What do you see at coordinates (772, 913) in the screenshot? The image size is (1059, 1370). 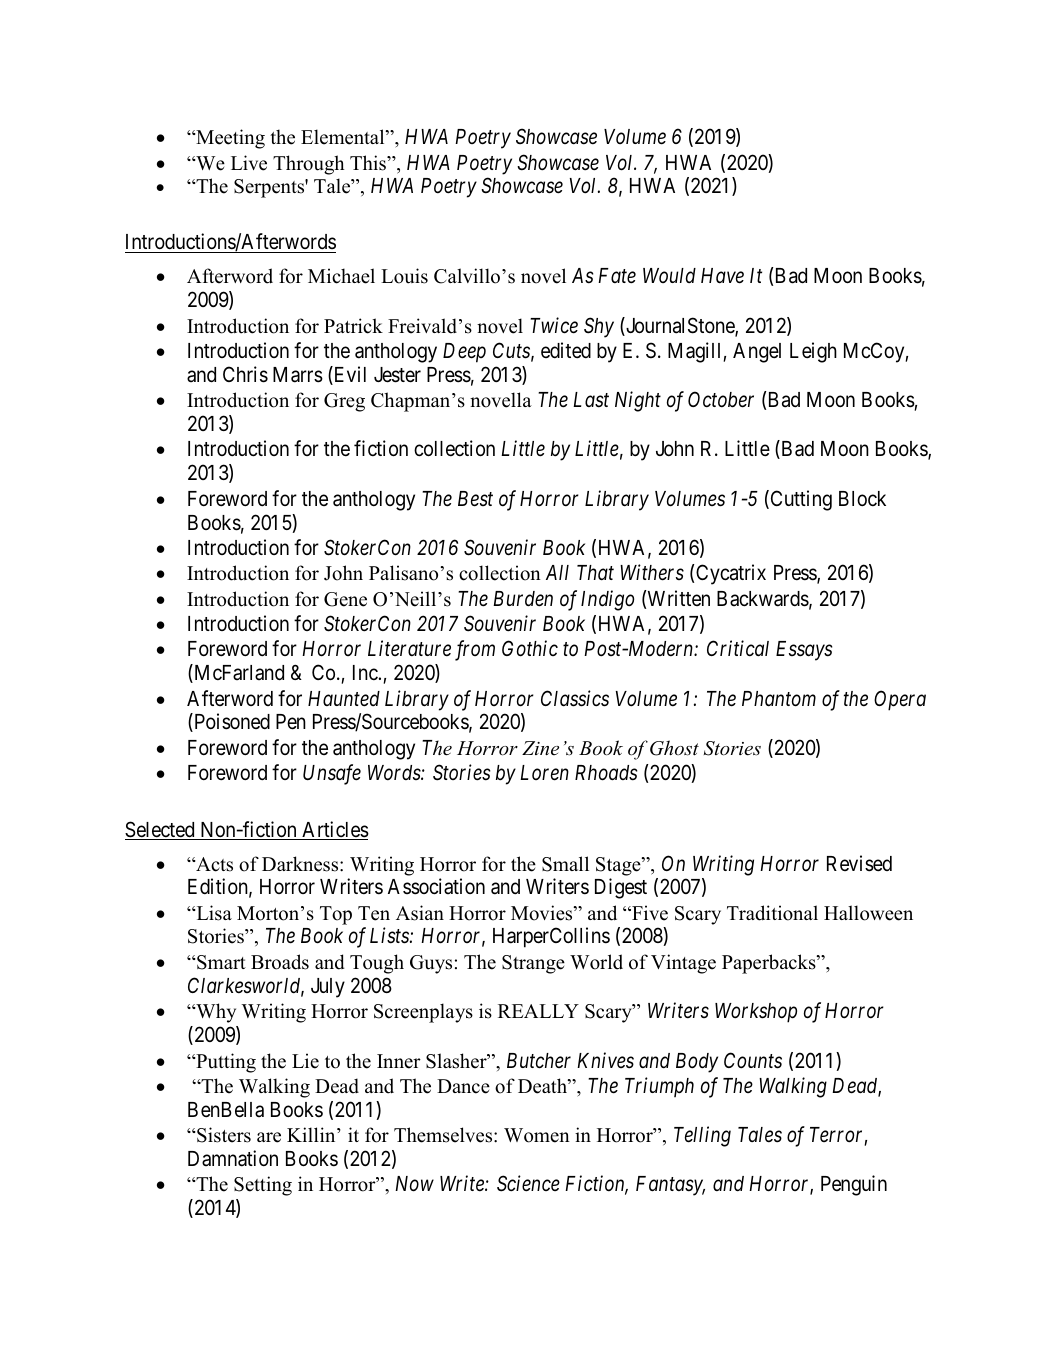 I see `Traditional` at bounding box center [772, 913].
